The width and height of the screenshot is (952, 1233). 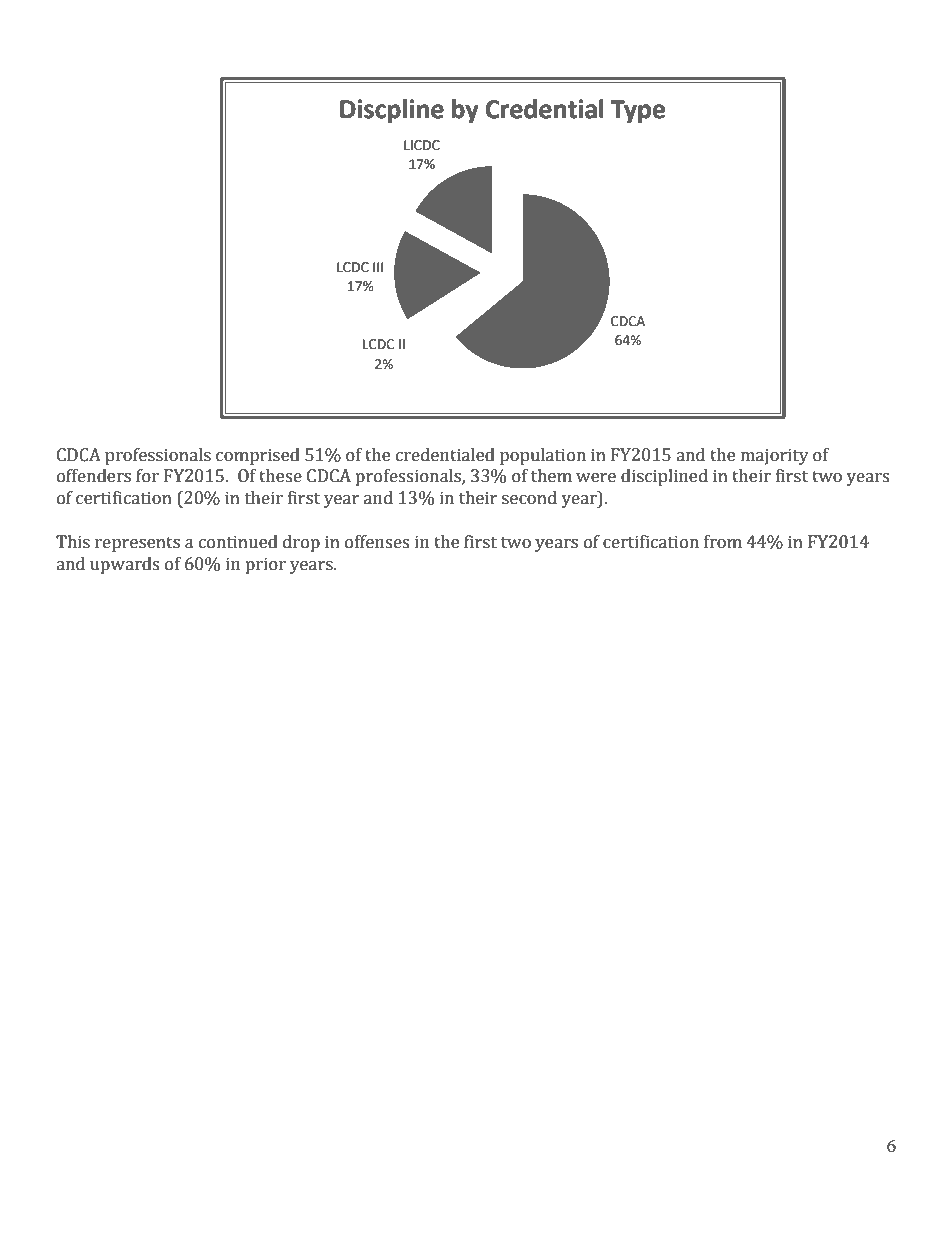 I want to click on represents, so click(x=137, y=544).
